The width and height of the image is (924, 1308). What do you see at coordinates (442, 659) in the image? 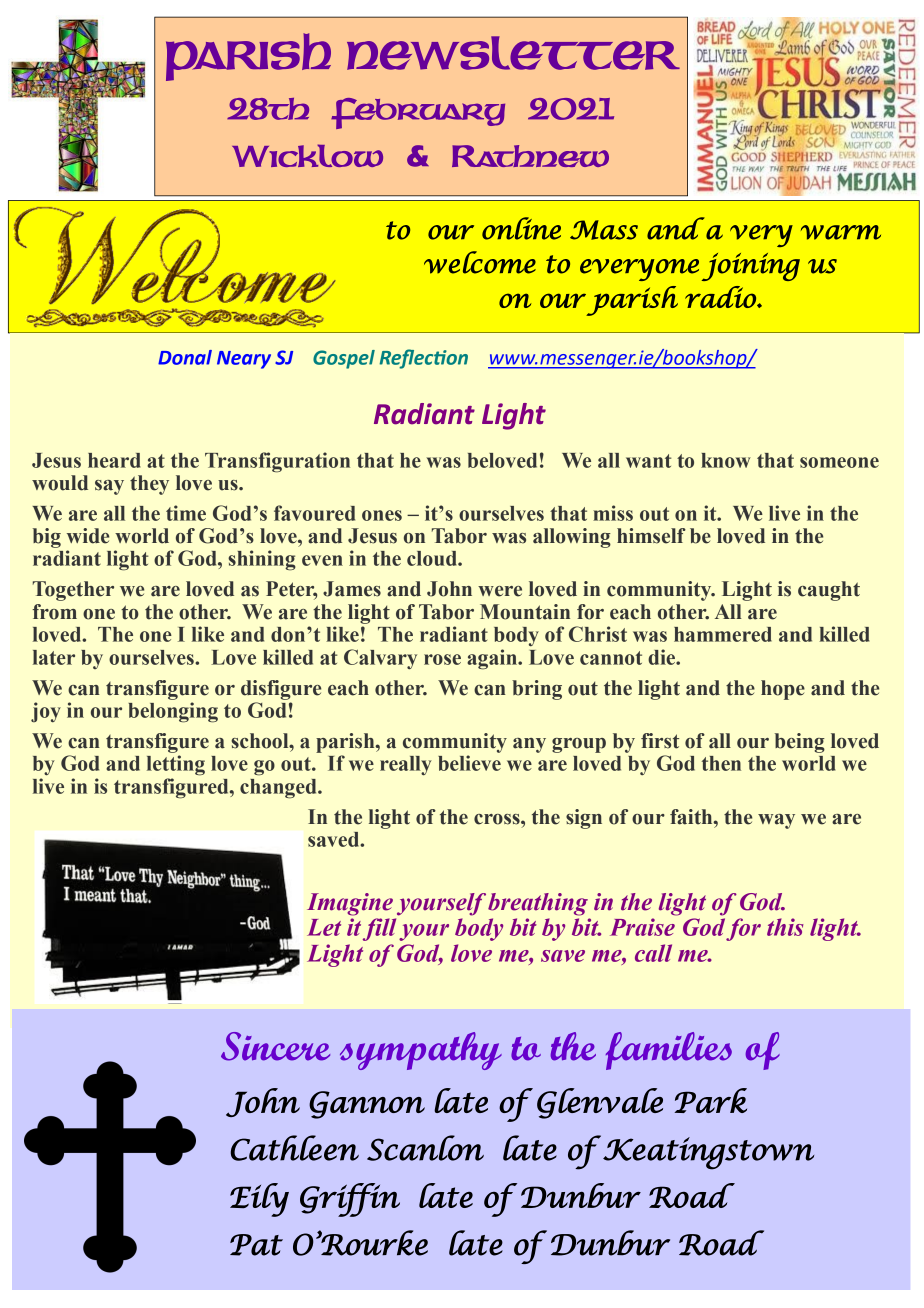
I see `rose` at bounding box center [442, 659].
